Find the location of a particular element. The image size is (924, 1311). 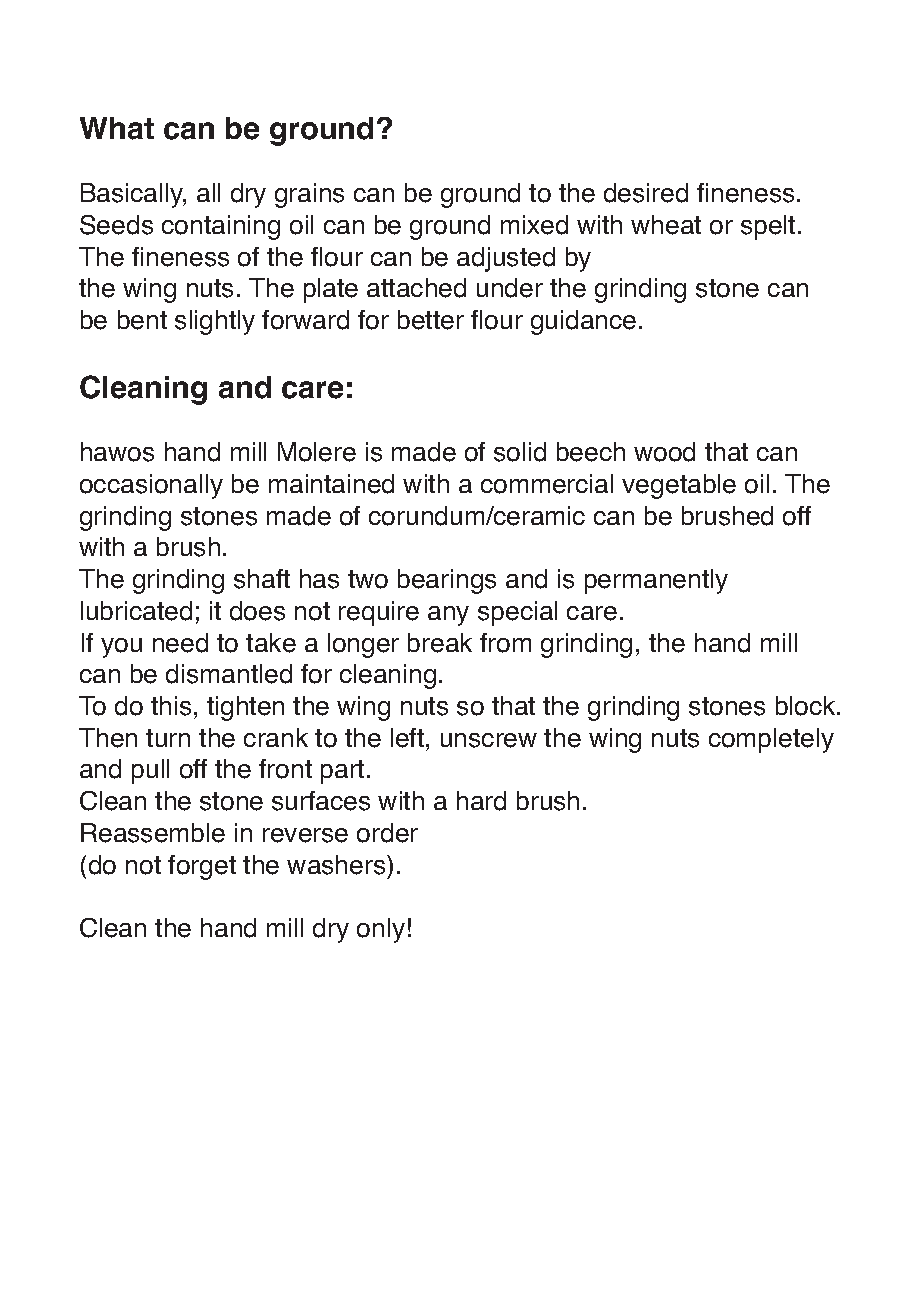

slightly is located at coordinates (215, 322).
